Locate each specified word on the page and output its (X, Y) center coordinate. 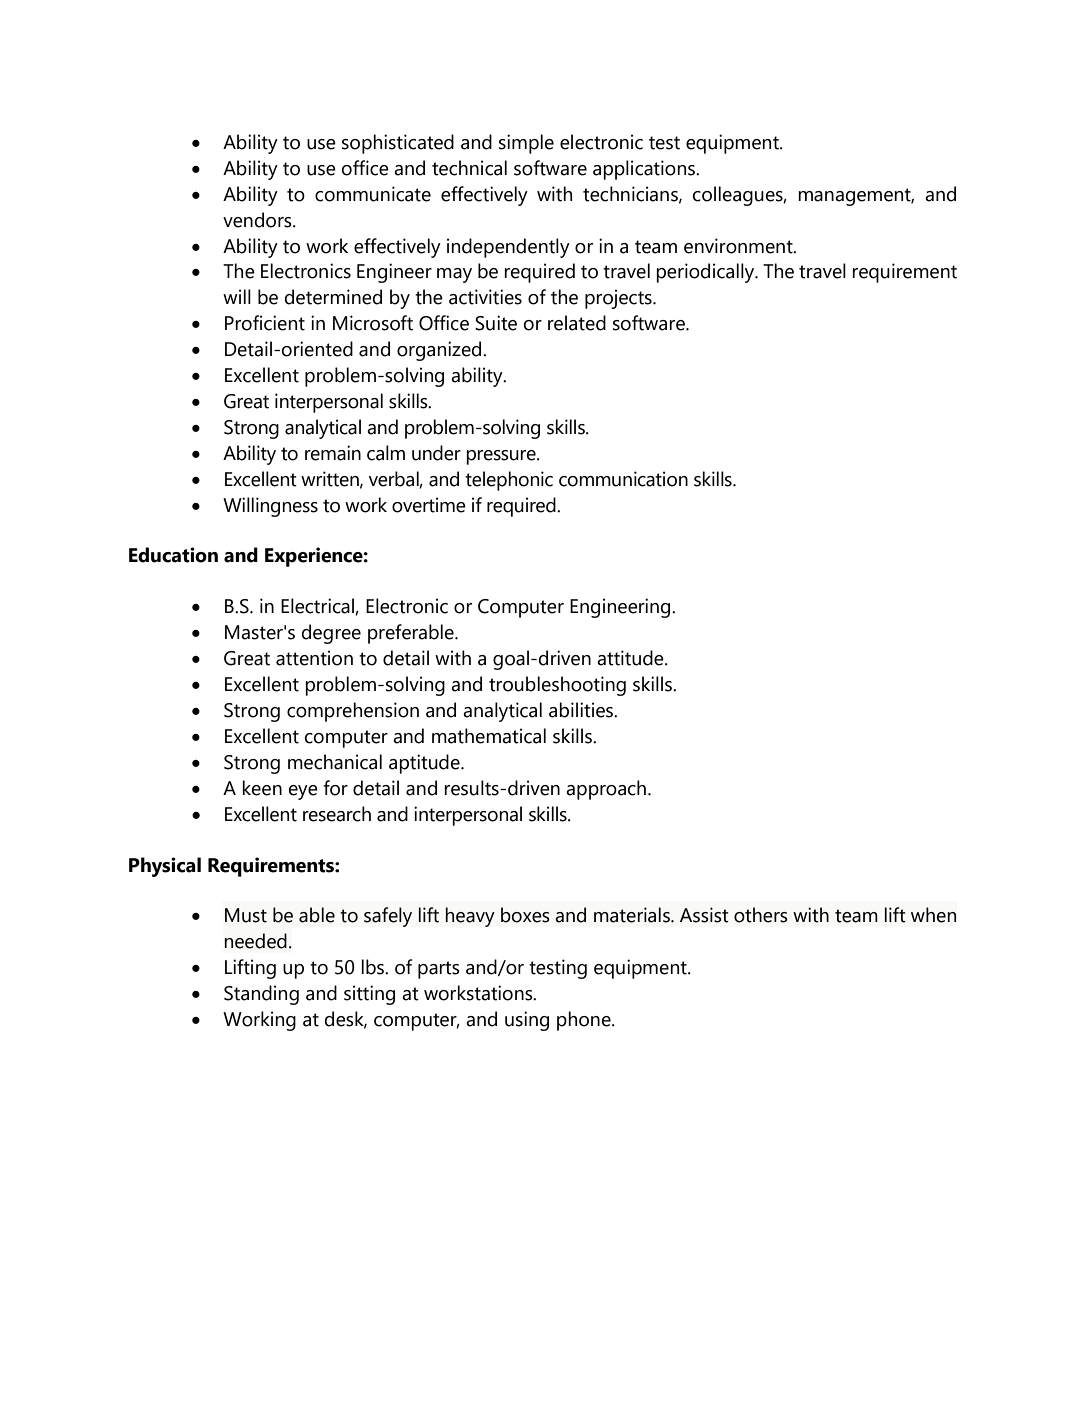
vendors (258, 220)
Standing (261, 995)
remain (333, 453)
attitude (631, 658)
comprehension (353, 712)
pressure (502, 457)
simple (526, 144)
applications (645, 170)
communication (623, 479)
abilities (582, 710)
